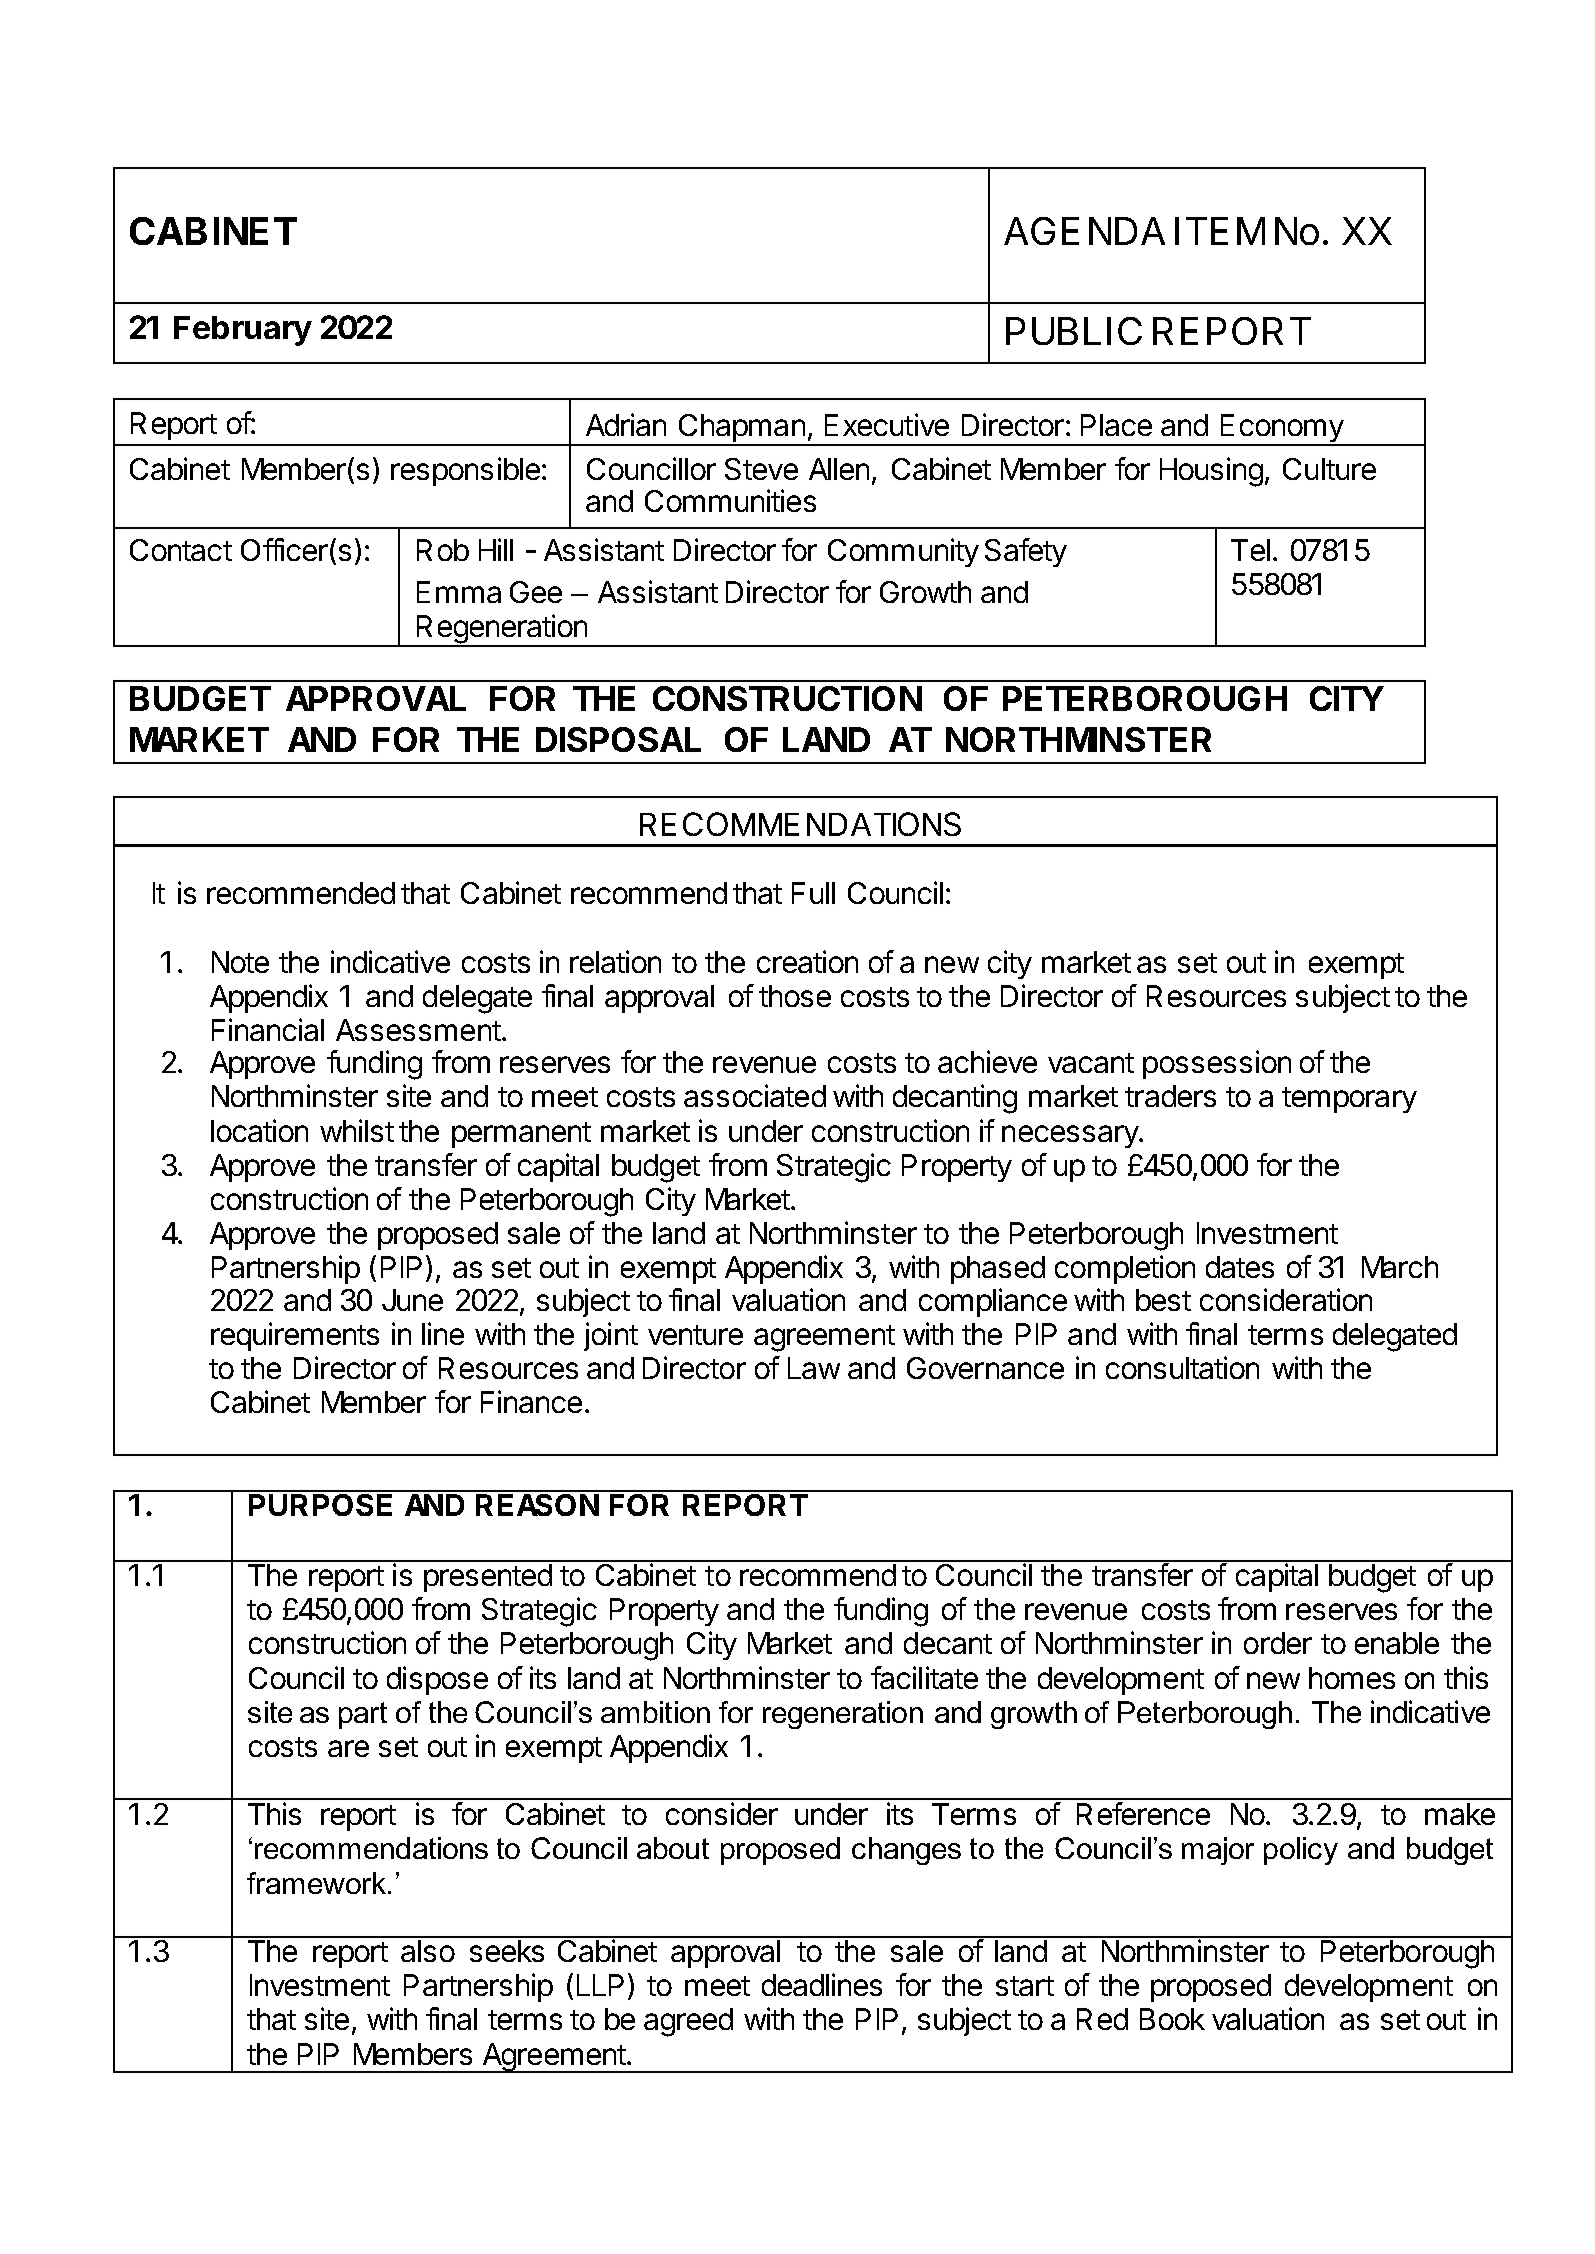  What do you see at coordinates (814, 1368) in the screenshot?
I see `Law` at bounding box center [814, 1368].
